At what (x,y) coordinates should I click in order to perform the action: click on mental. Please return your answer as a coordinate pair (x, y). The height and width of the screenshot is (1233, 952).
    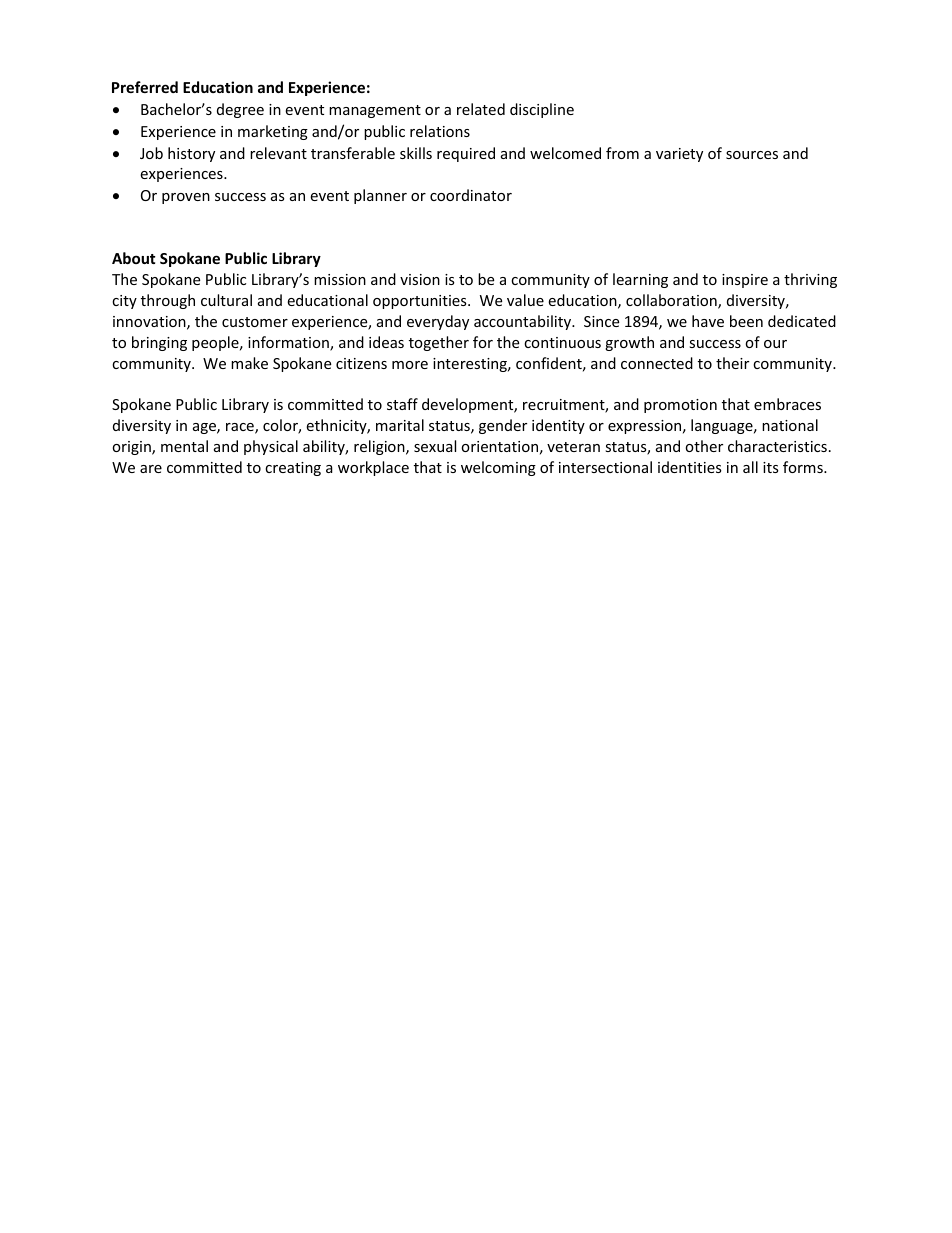
    Looking at the image, I should click on (184, 446).
